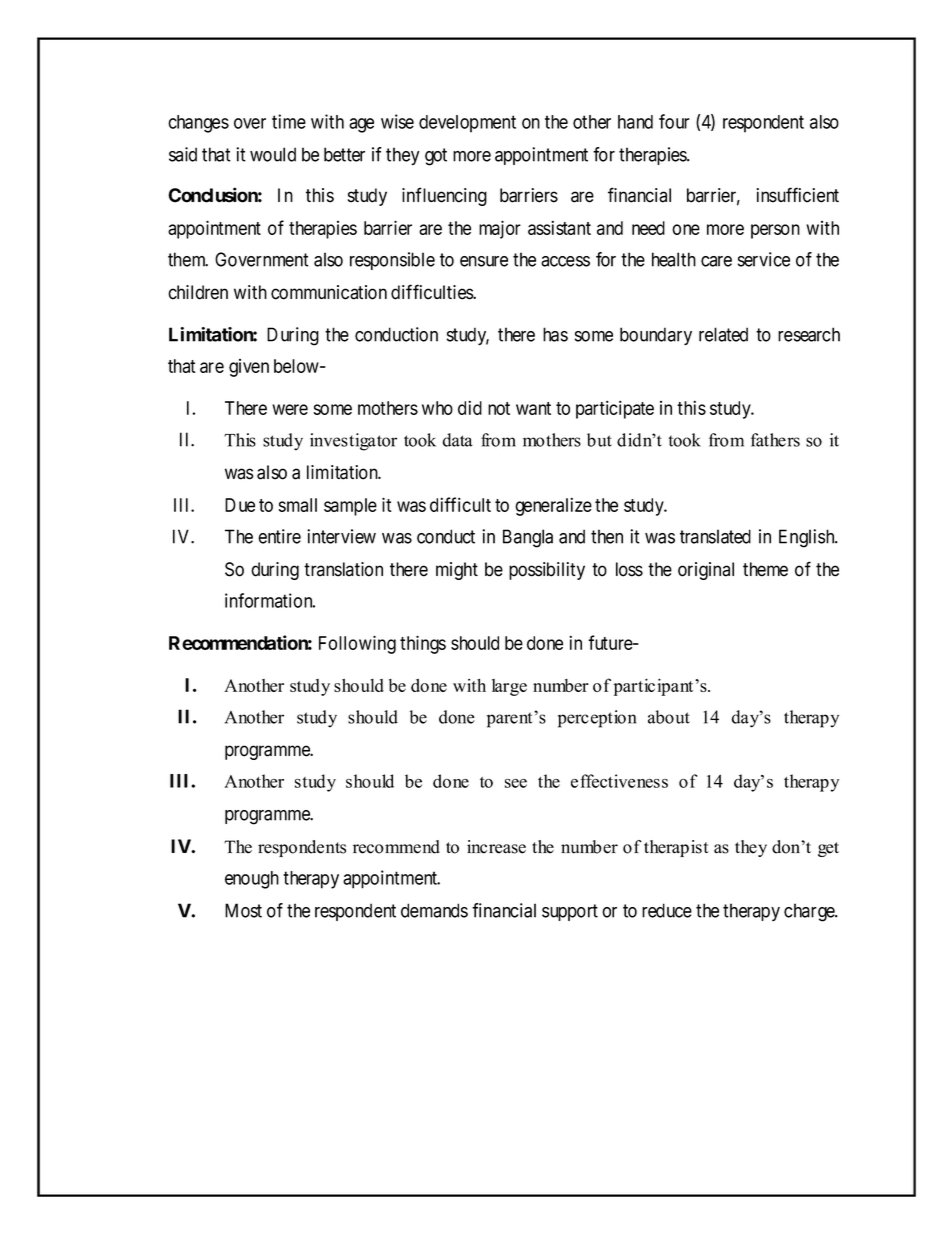  What do you see at coordinates (467, 124) in the page?
I see `development` at bounding box center [467, 124].
